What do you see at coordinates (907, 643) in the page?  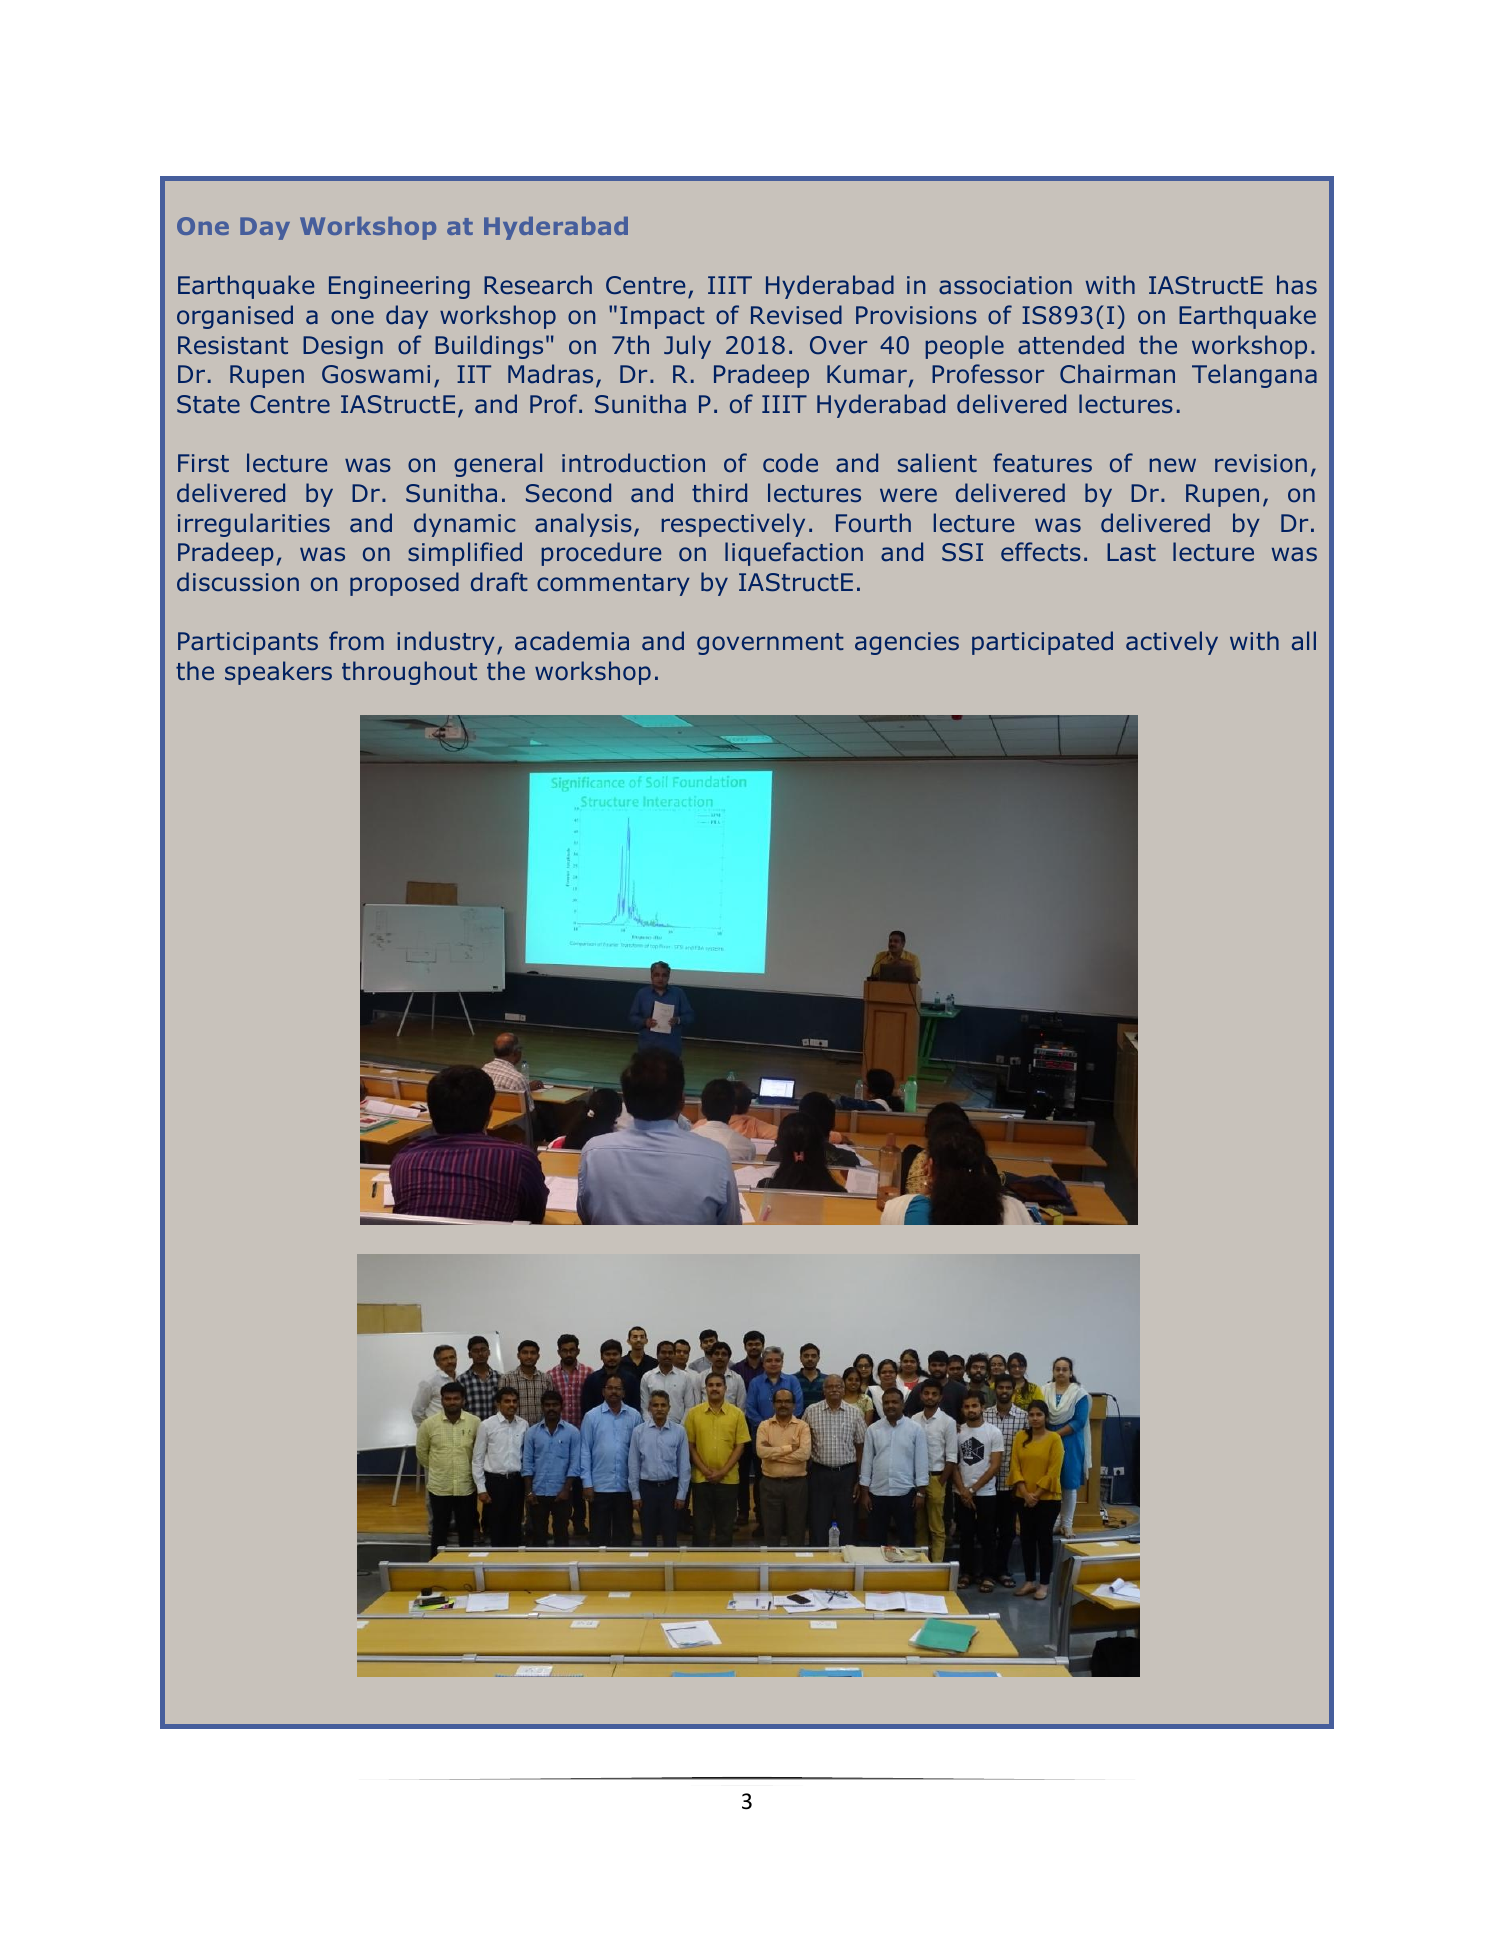 I see `agencies` at bounding box center [907, 643].
